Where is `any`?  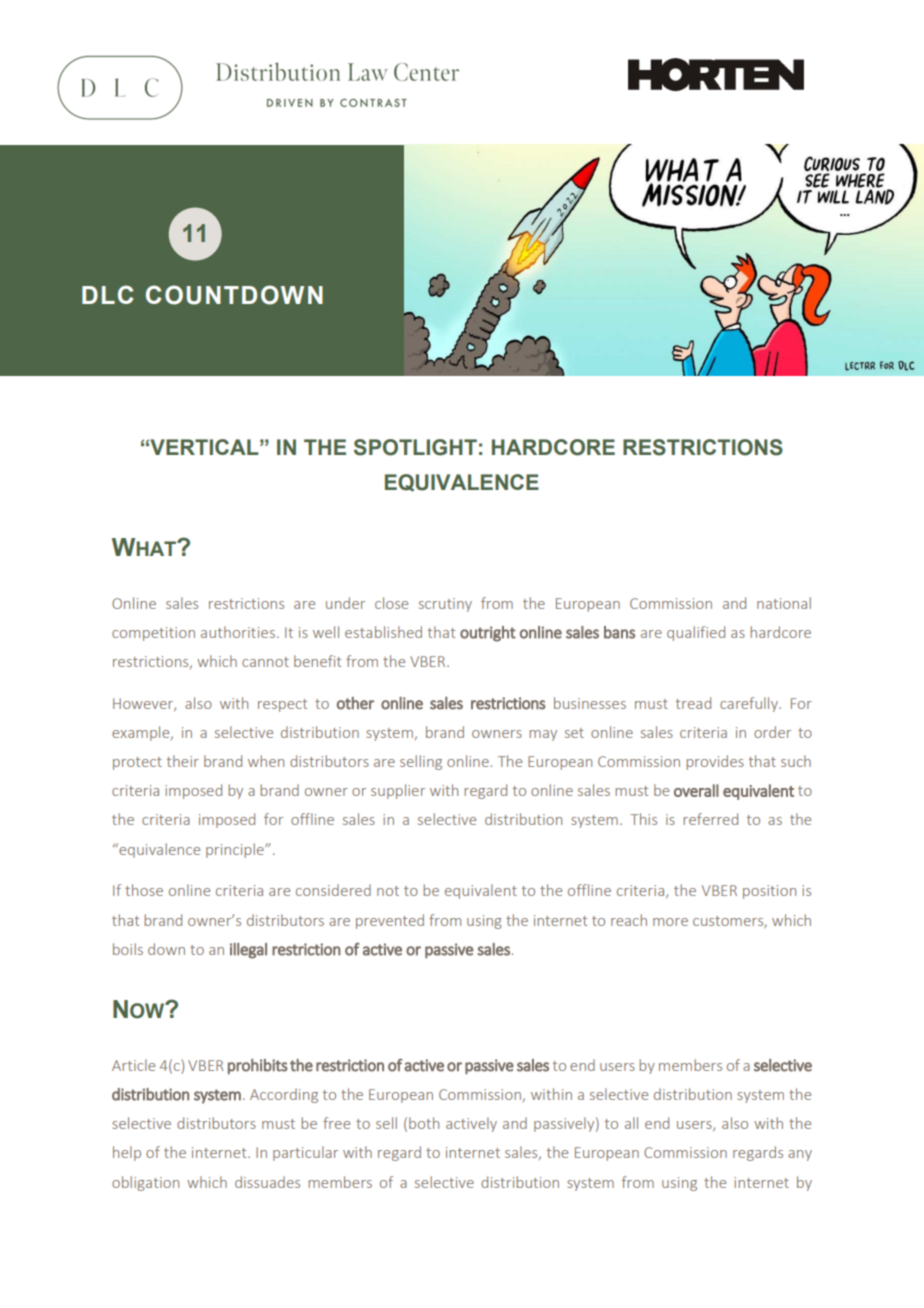 any is located at coordinates (800, 1155).
